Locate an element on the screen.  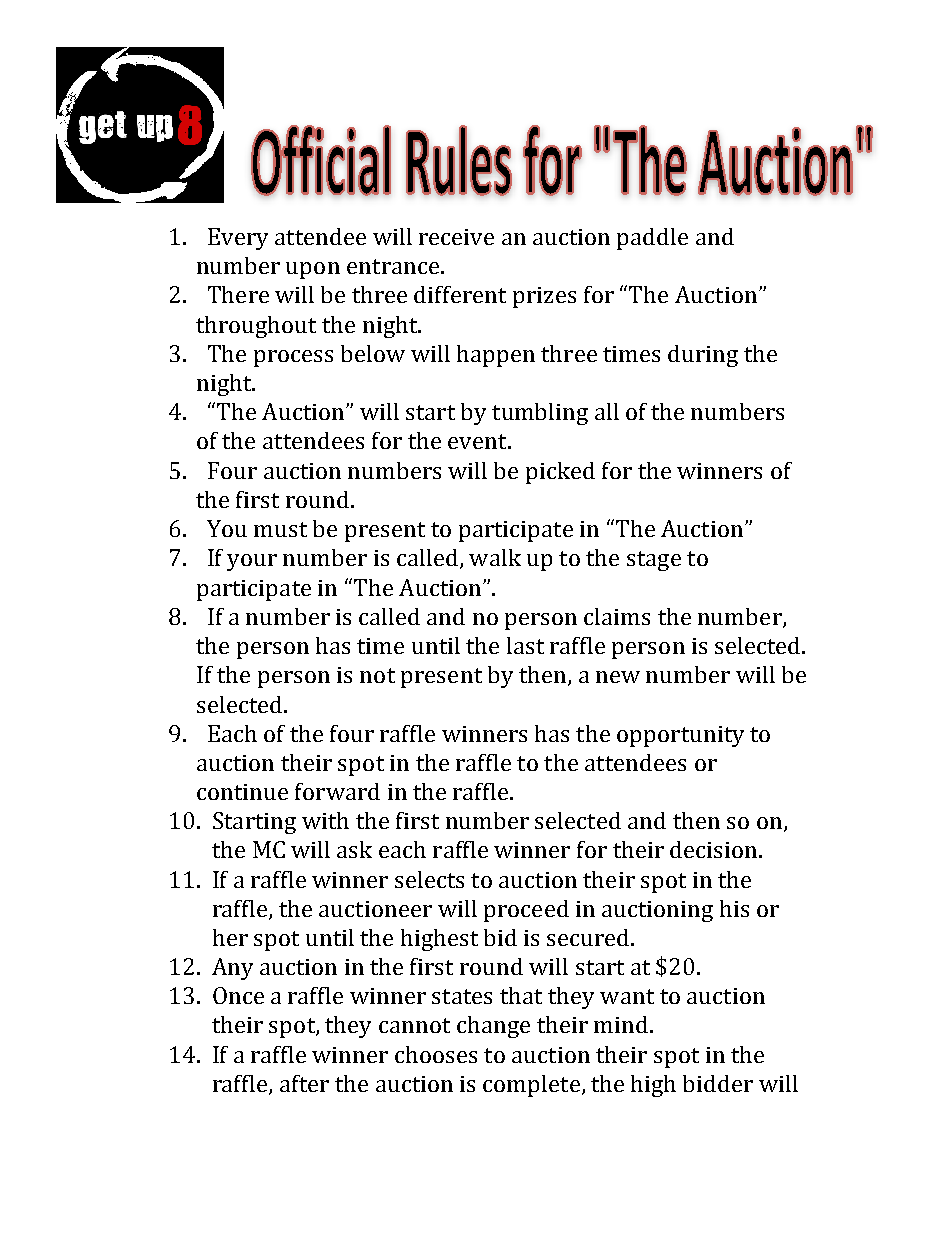
new is located at coordinates (618, 677).
